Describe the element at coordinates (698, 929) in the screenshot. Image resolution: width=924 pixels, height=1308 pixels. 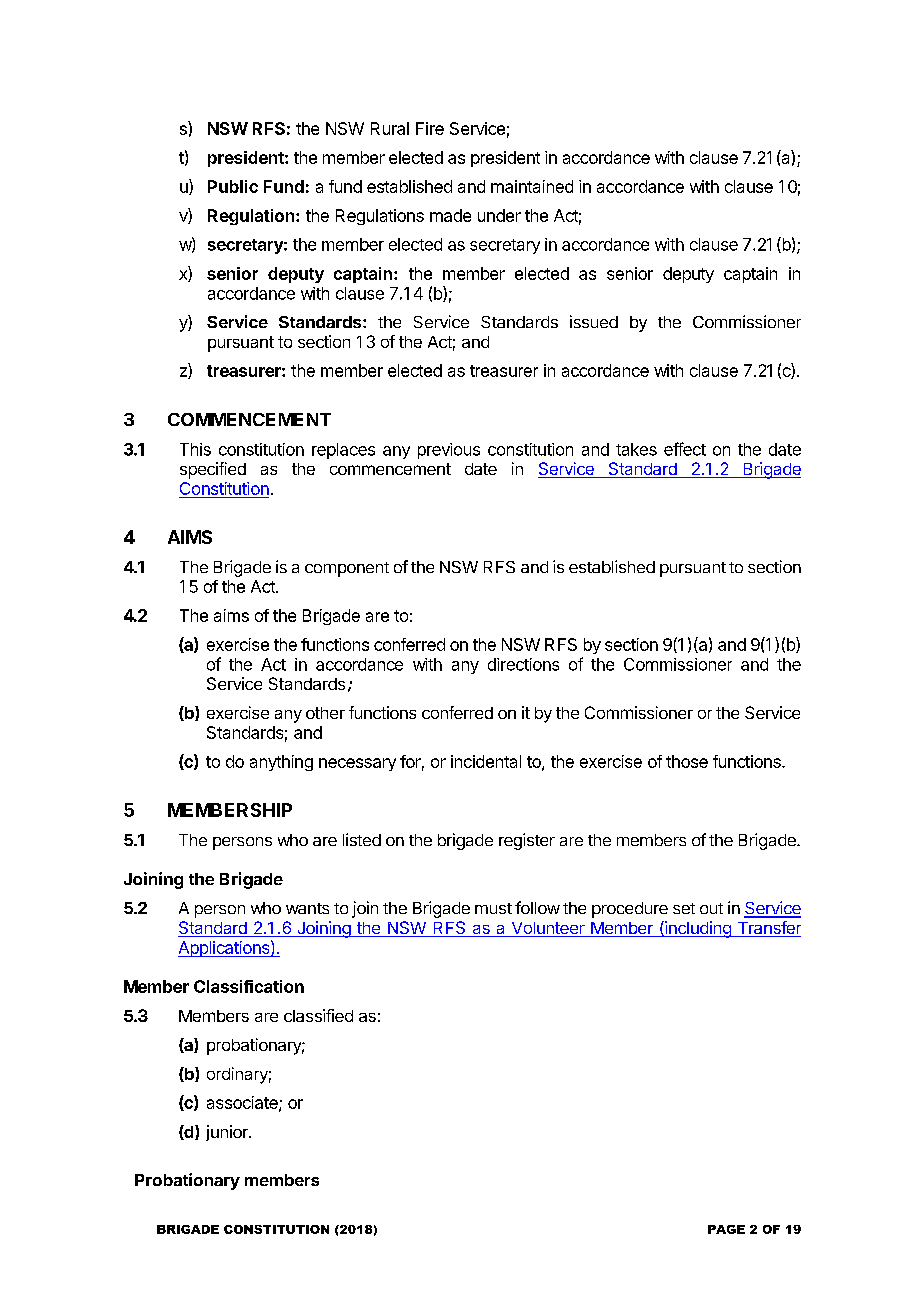
I see `including` at that location.
